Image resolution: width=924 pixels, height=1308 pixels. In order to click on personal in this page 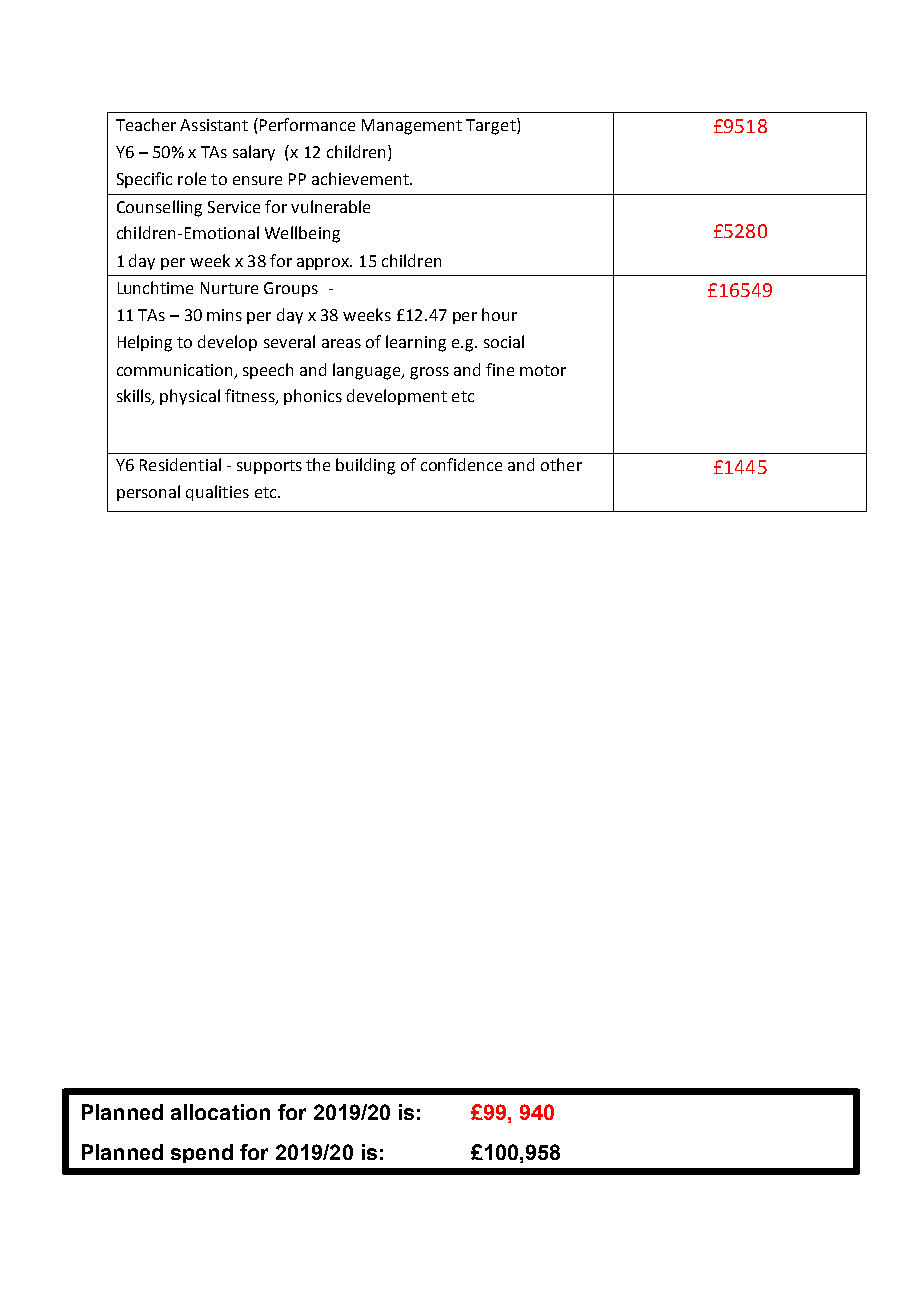, I will do `click(148, 493)`.
